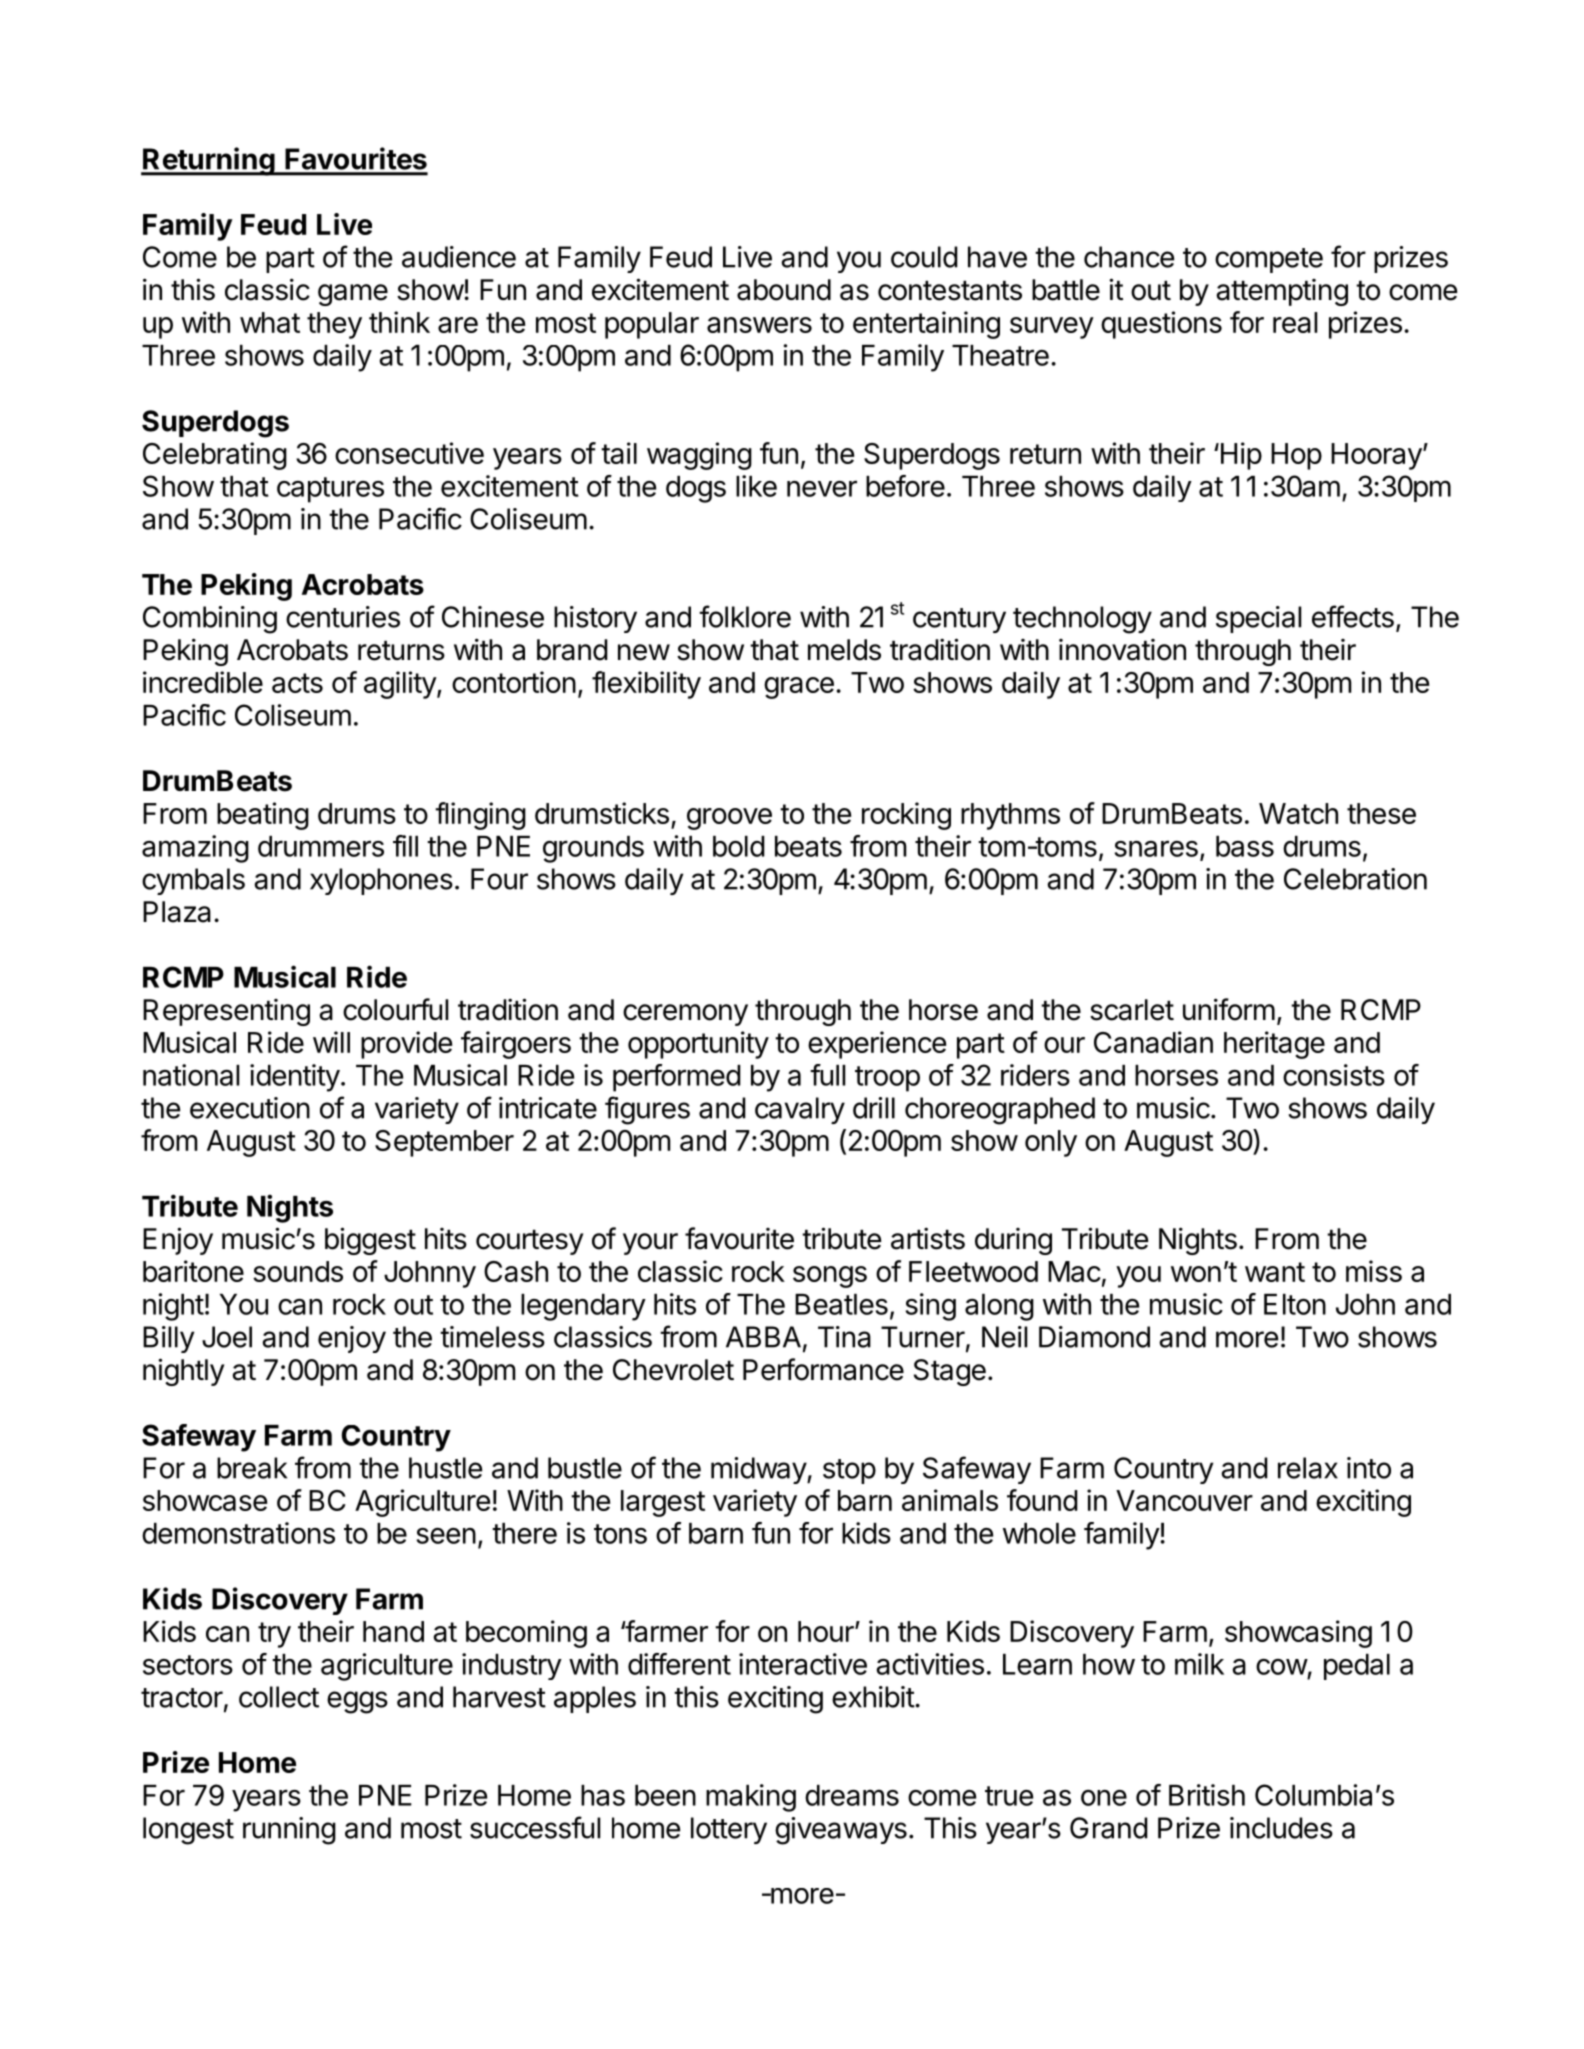  What do you see at coordinates (1274, 1045) in the screenshot?
I see `heritage` at bounding box center [1274, 1045].
